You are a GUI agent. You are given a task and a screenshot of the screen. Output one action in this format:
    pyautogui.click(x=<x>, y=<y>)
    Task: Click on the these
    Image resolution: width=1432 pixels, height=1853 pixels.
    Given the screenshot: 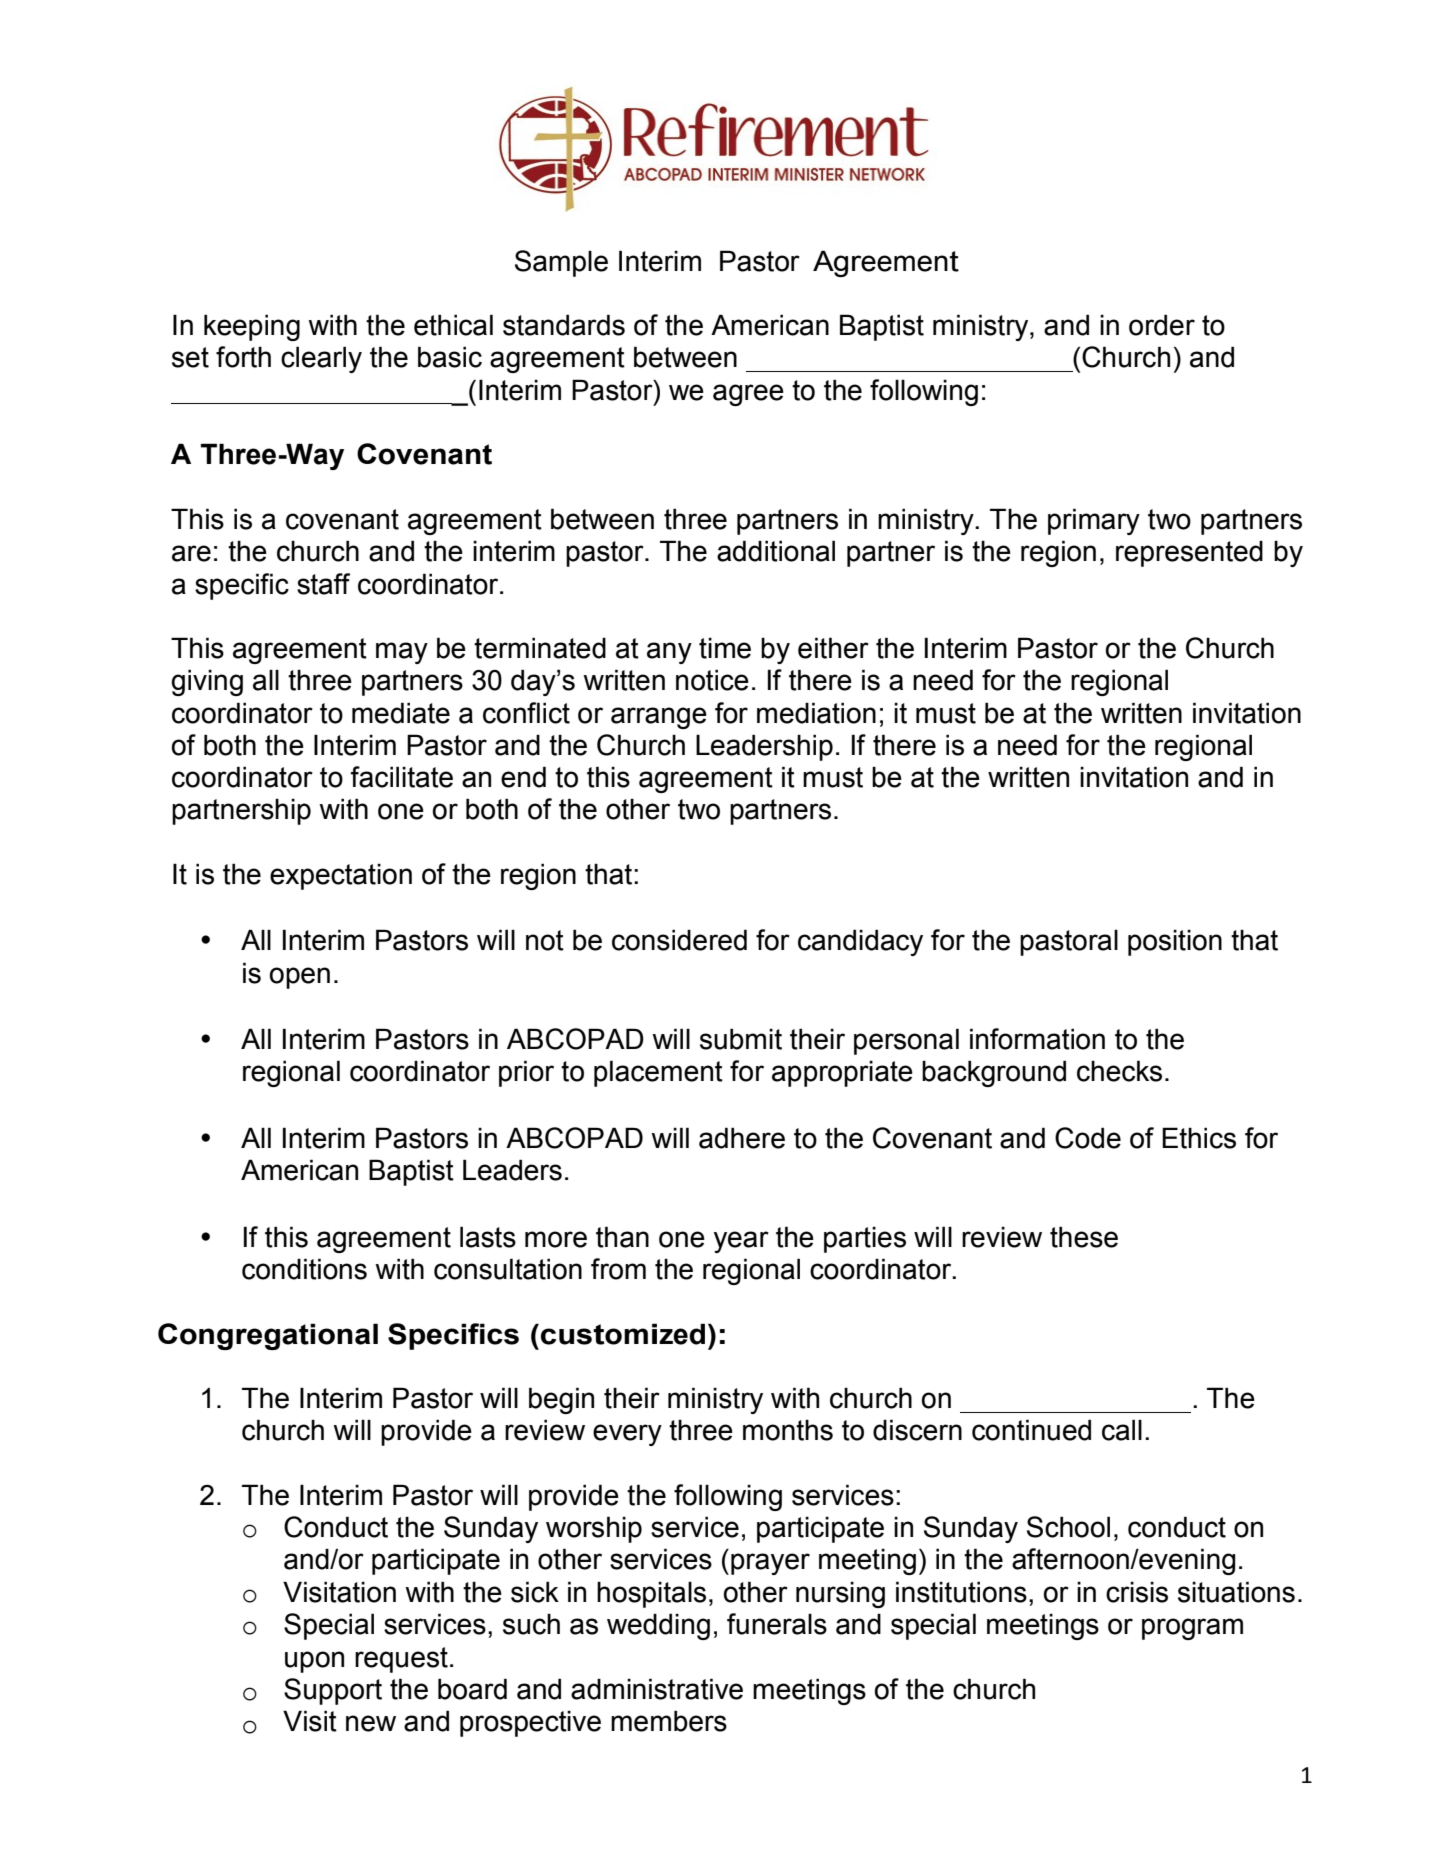 What is the action you would take?
    pyautogui.click(x=1084, y=1237)
